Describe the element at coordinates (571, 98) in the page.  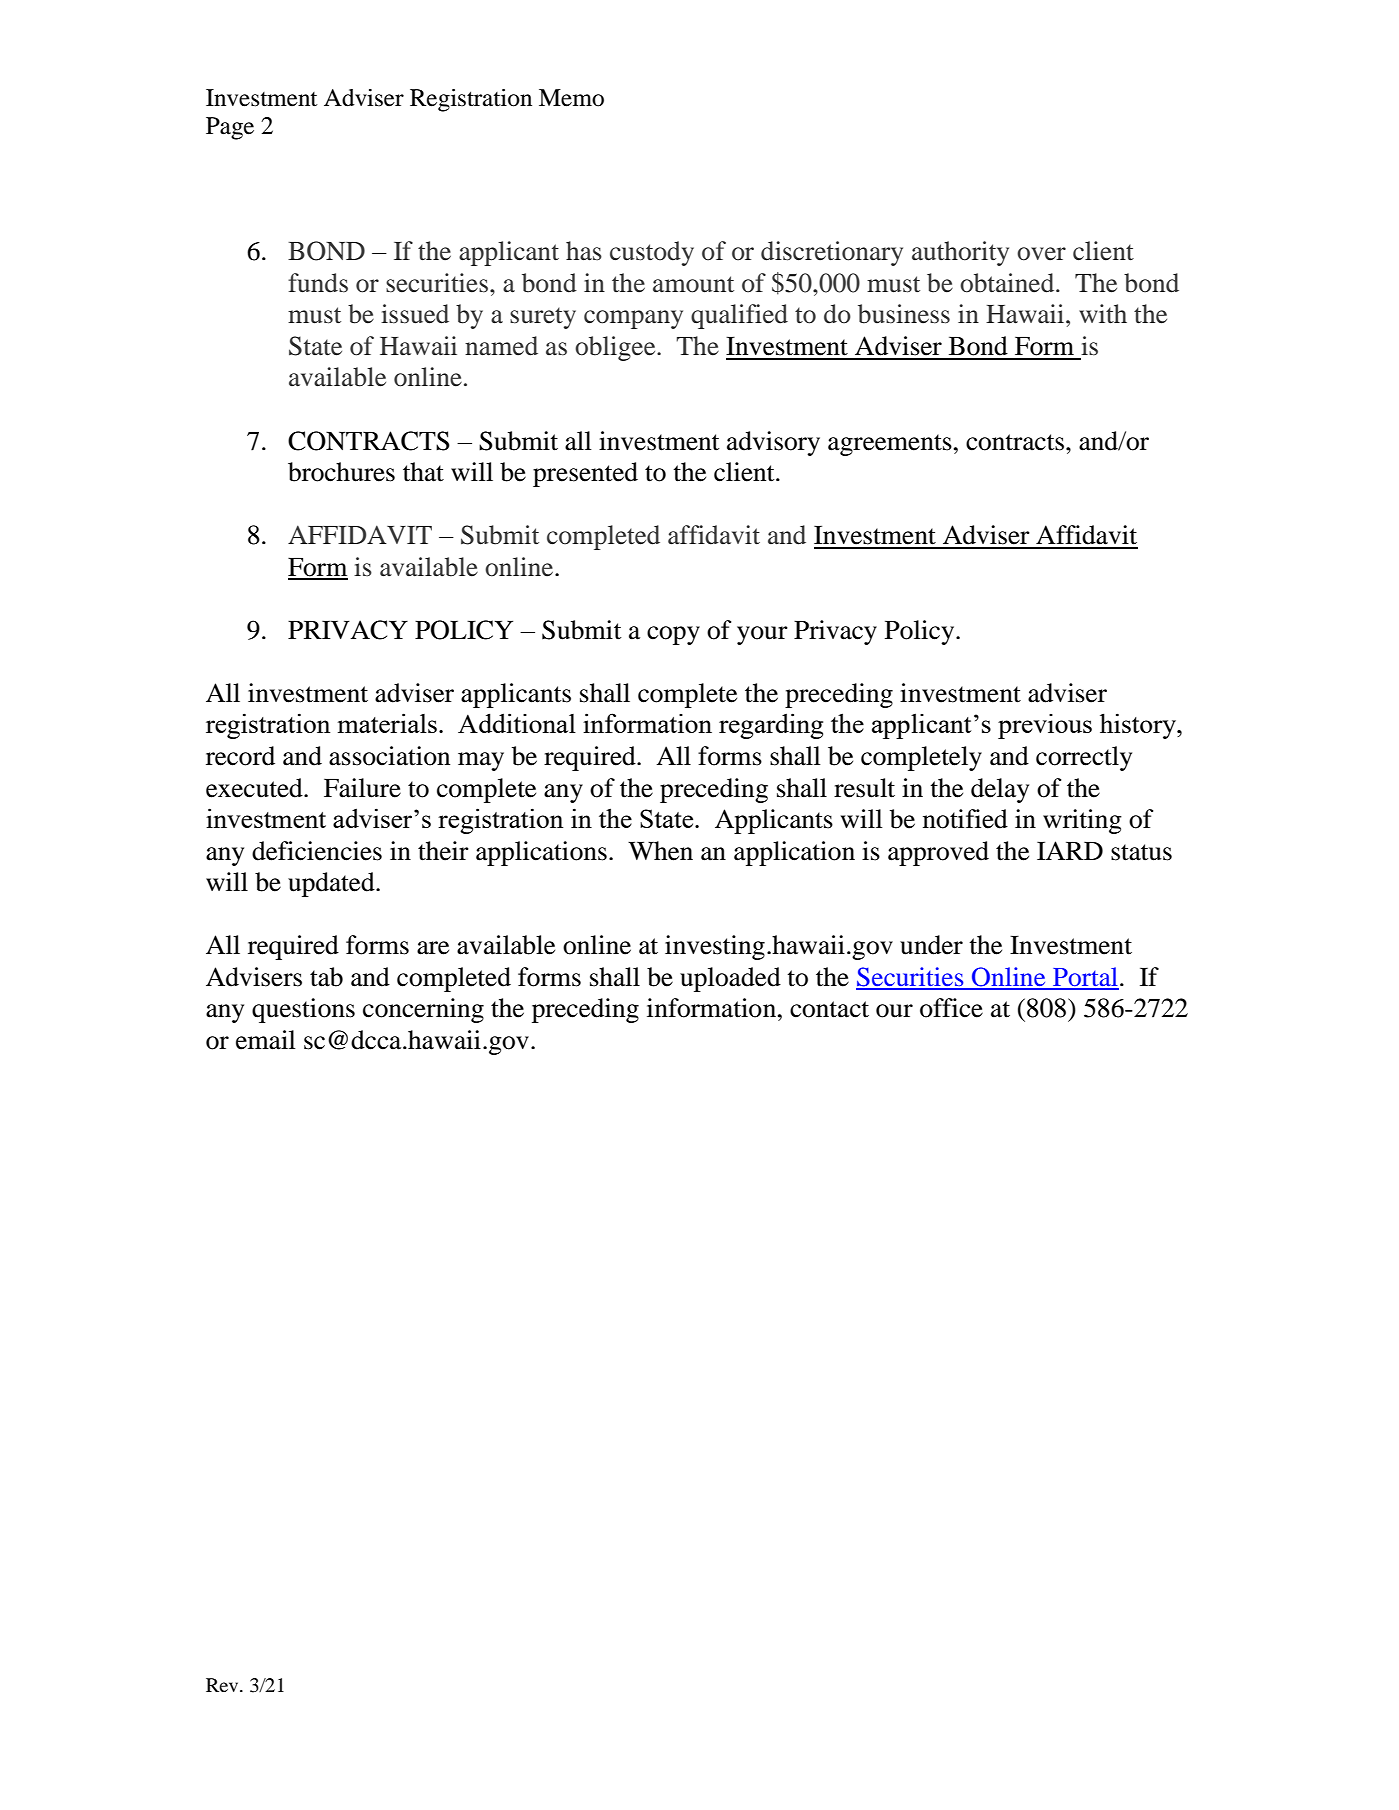
I see `Memo` at that location.
